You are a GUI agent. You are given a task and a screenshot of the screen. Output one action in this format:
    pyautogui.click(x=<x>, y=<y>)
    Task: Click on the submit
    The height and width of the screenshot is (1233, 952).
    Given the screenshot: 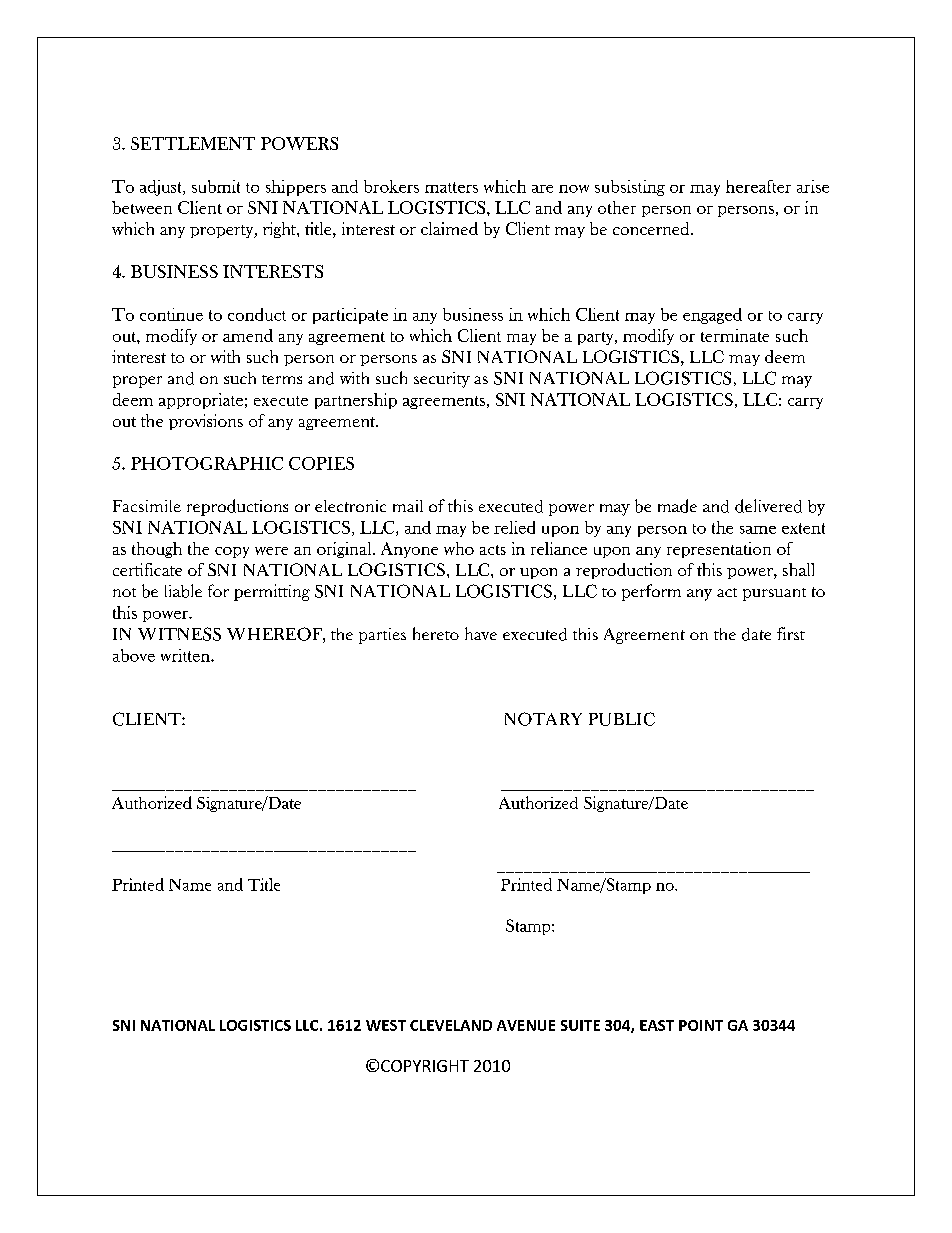 What is the action you would take?
    pyautogui.click(x=216, y=186)
